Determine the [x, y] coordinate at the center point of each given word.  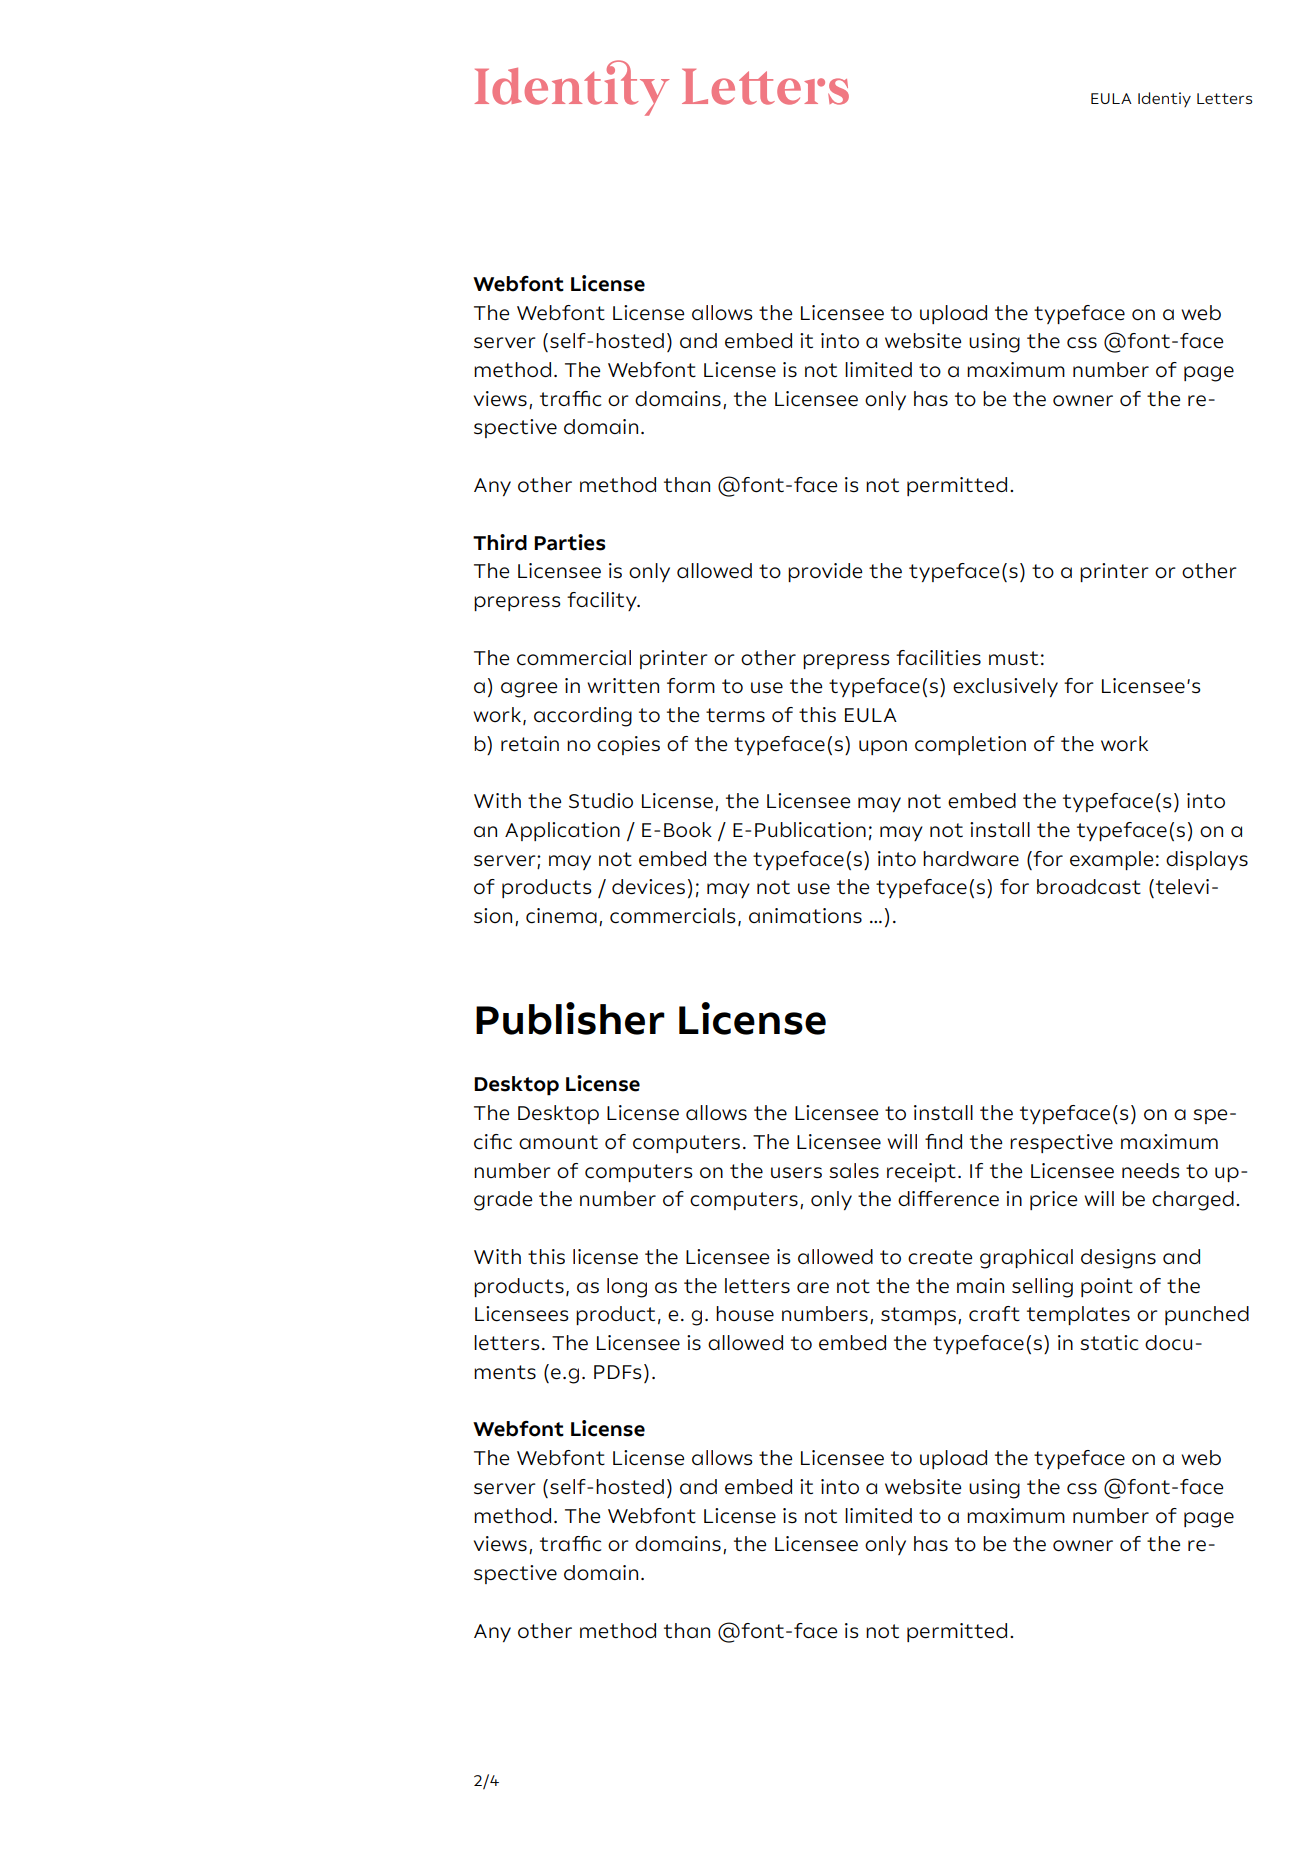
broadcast [1089, 887]
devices [648, 887]
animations [805, 916]
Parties [570, 542]
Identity [572, 88]
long [627, 1288]
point [1107, 1287]
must [1013, 658]
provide [825, 572]
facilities [938, 658]
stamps [918, 1316]
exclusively [1005, 687]
